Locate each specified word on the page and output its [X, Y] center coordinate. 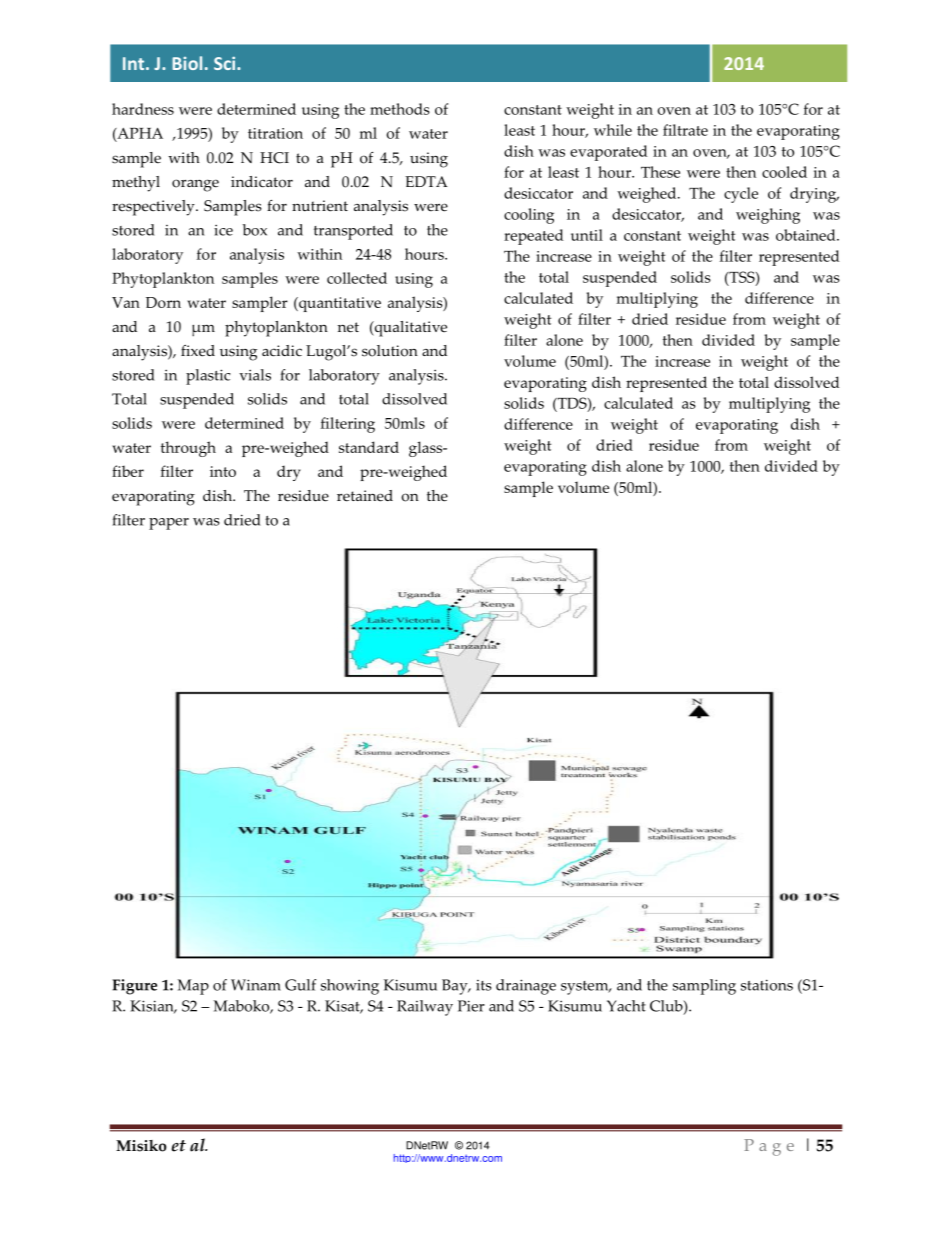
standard [369, 447]
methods [400, 109]
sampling [704, 987]
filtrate [685, 130]
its [484, 985]
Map [193, 987]
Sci [226, 63]
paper [169, 524]
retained [365, 496]
